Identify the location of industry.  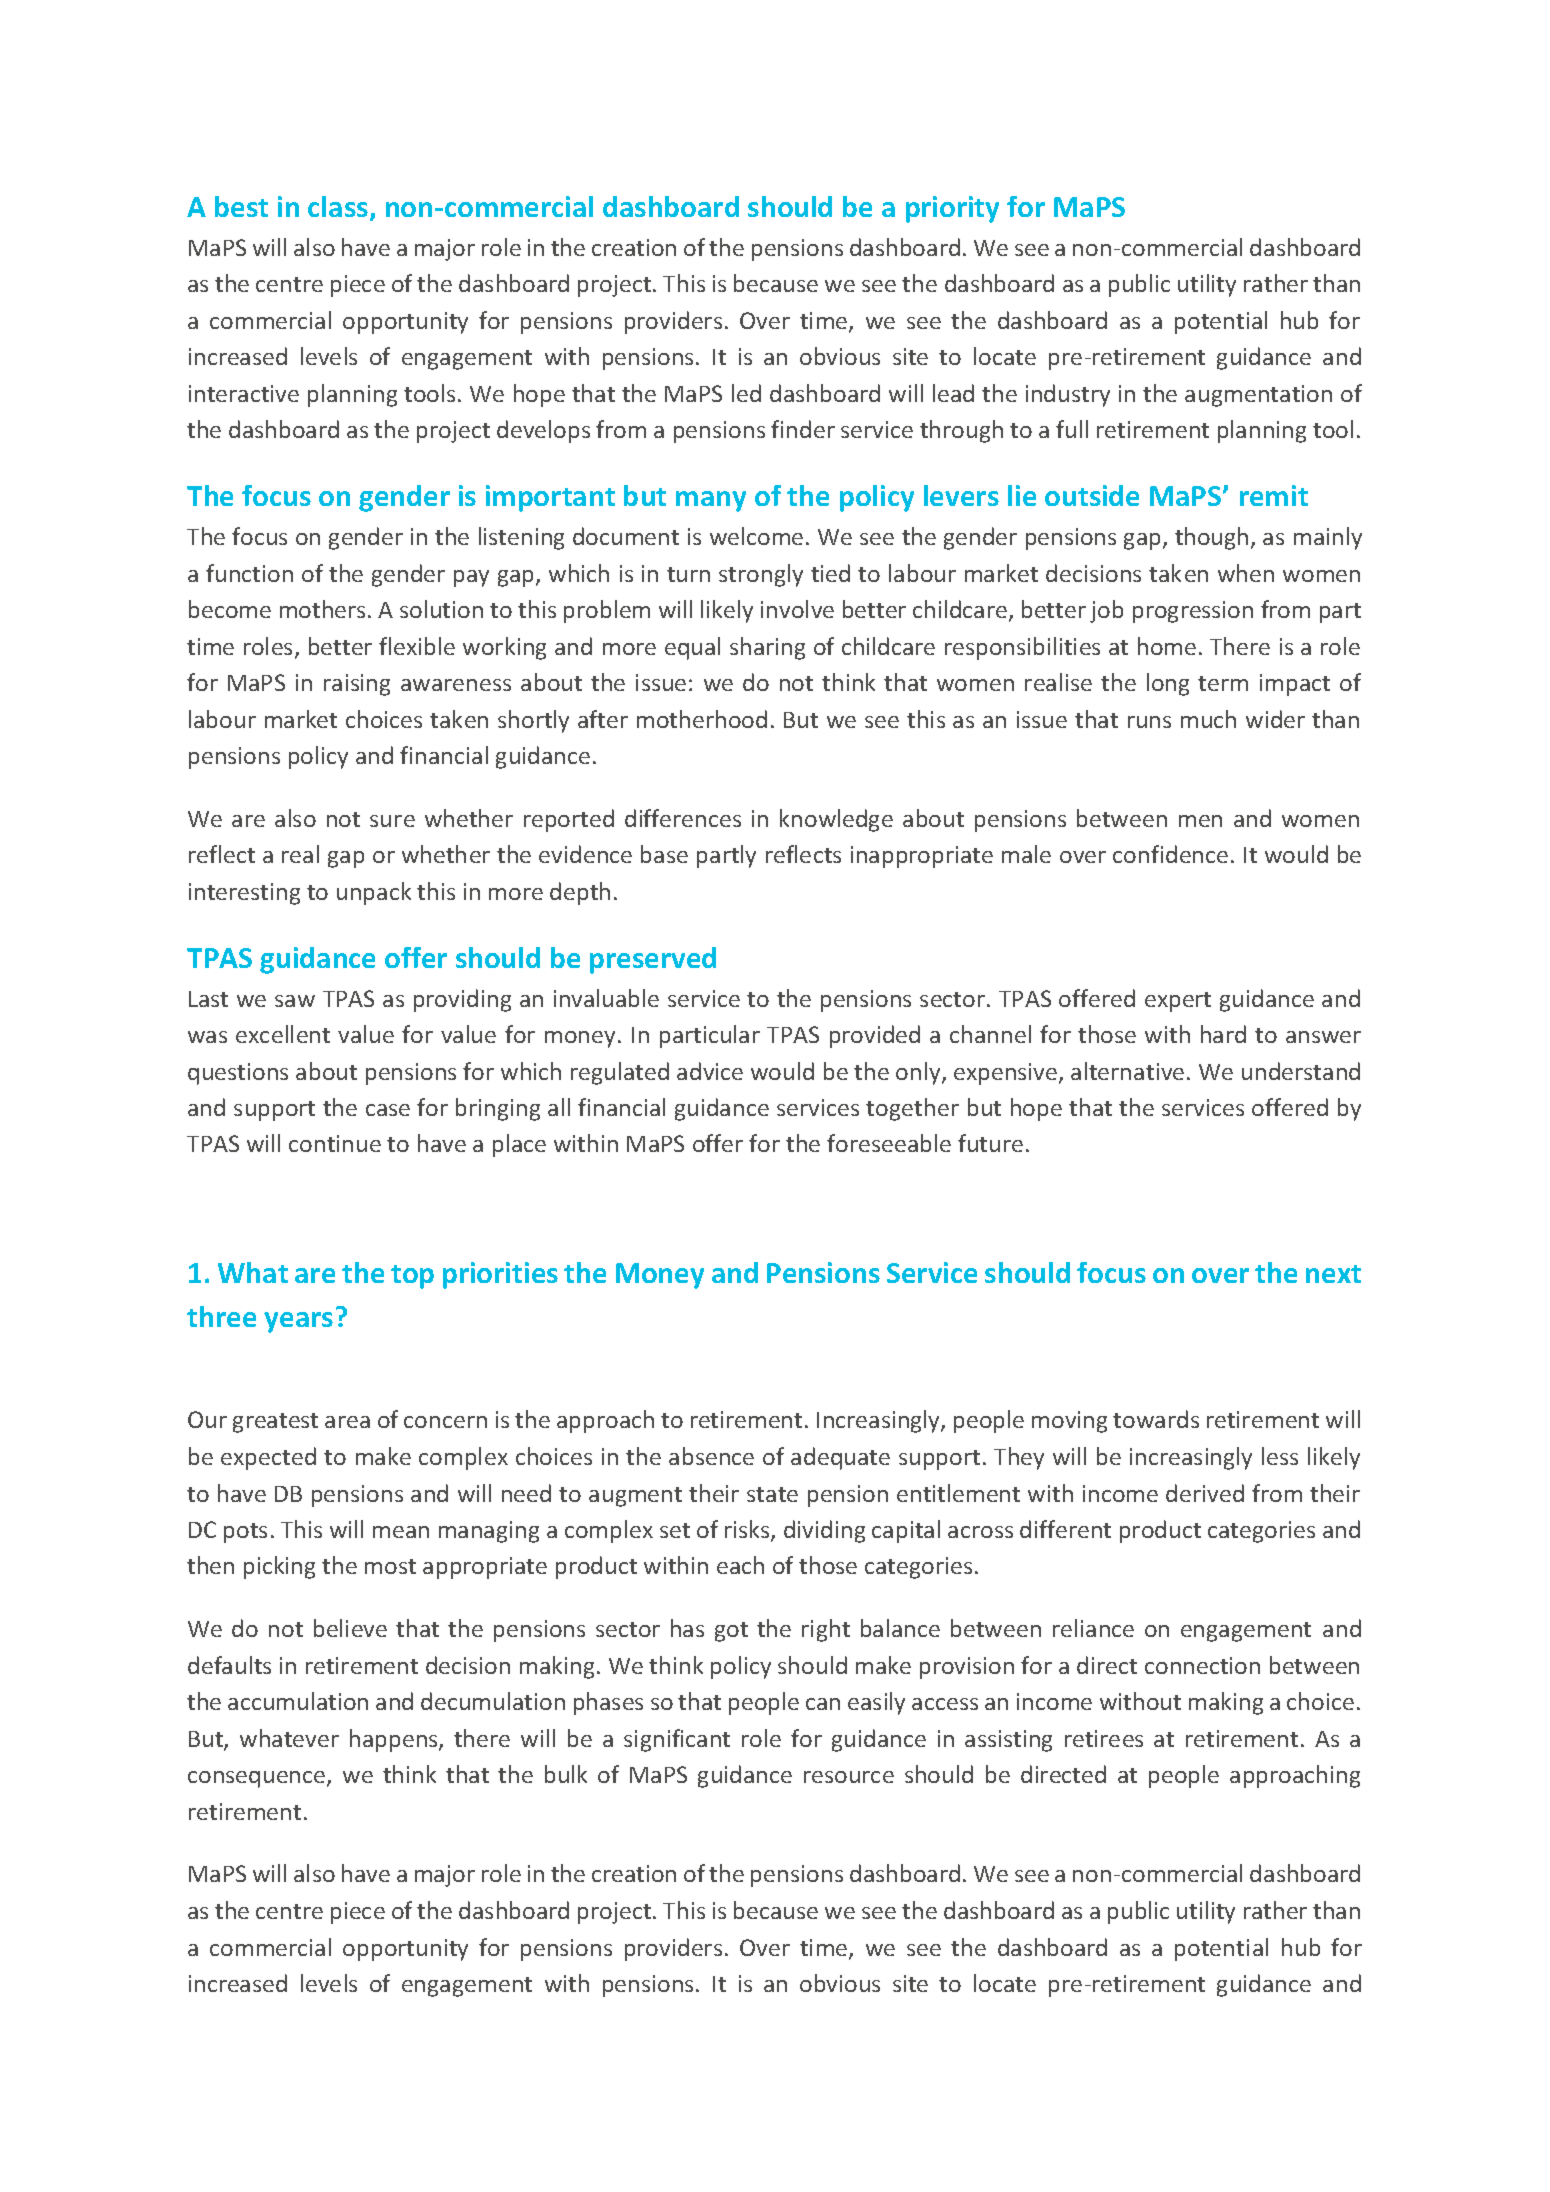
(1068, 395).
